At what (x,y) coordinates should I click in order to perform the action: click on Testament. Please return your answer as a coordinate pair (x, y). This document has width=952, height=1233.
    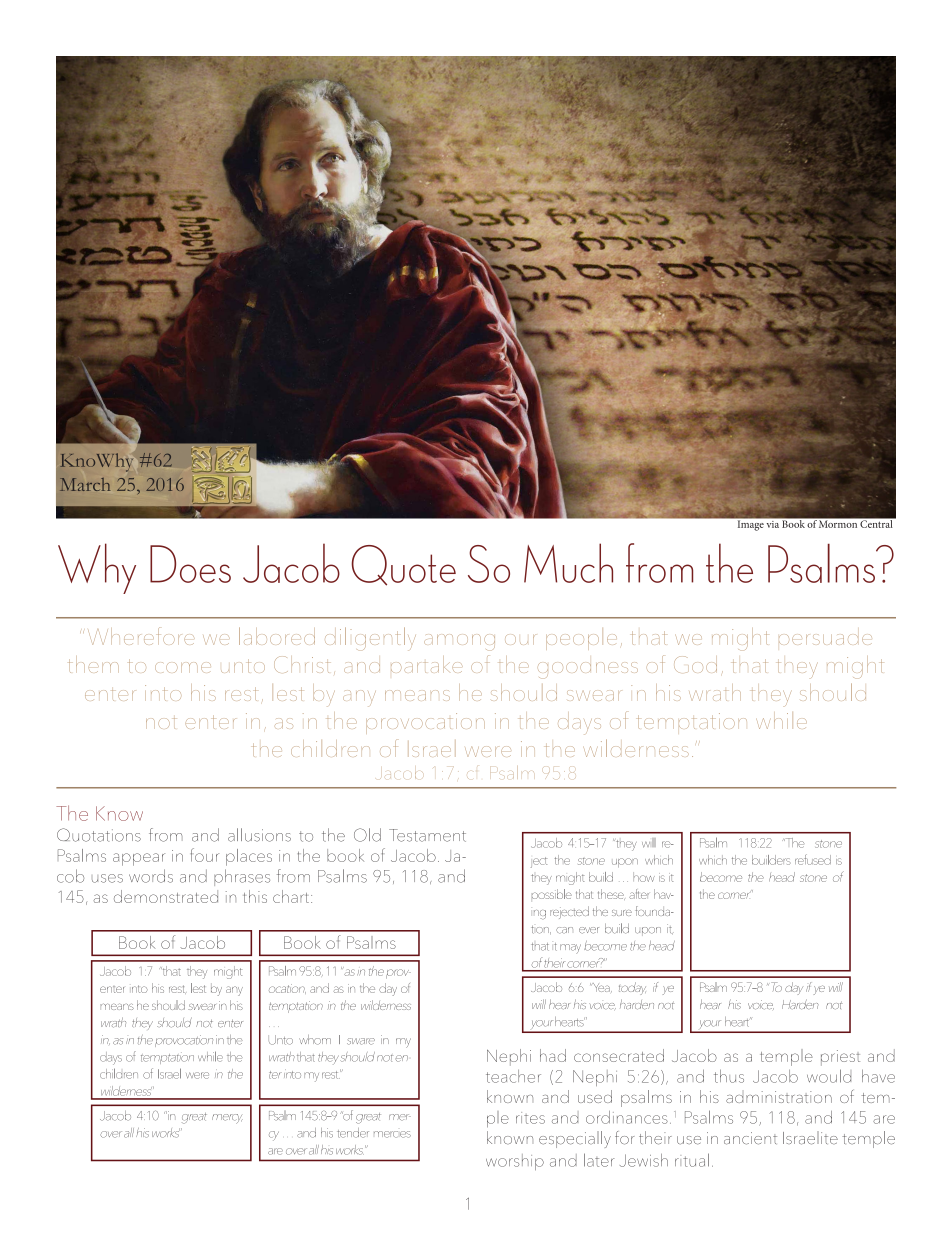
    Looking at the image, I should click on (427, 835).
